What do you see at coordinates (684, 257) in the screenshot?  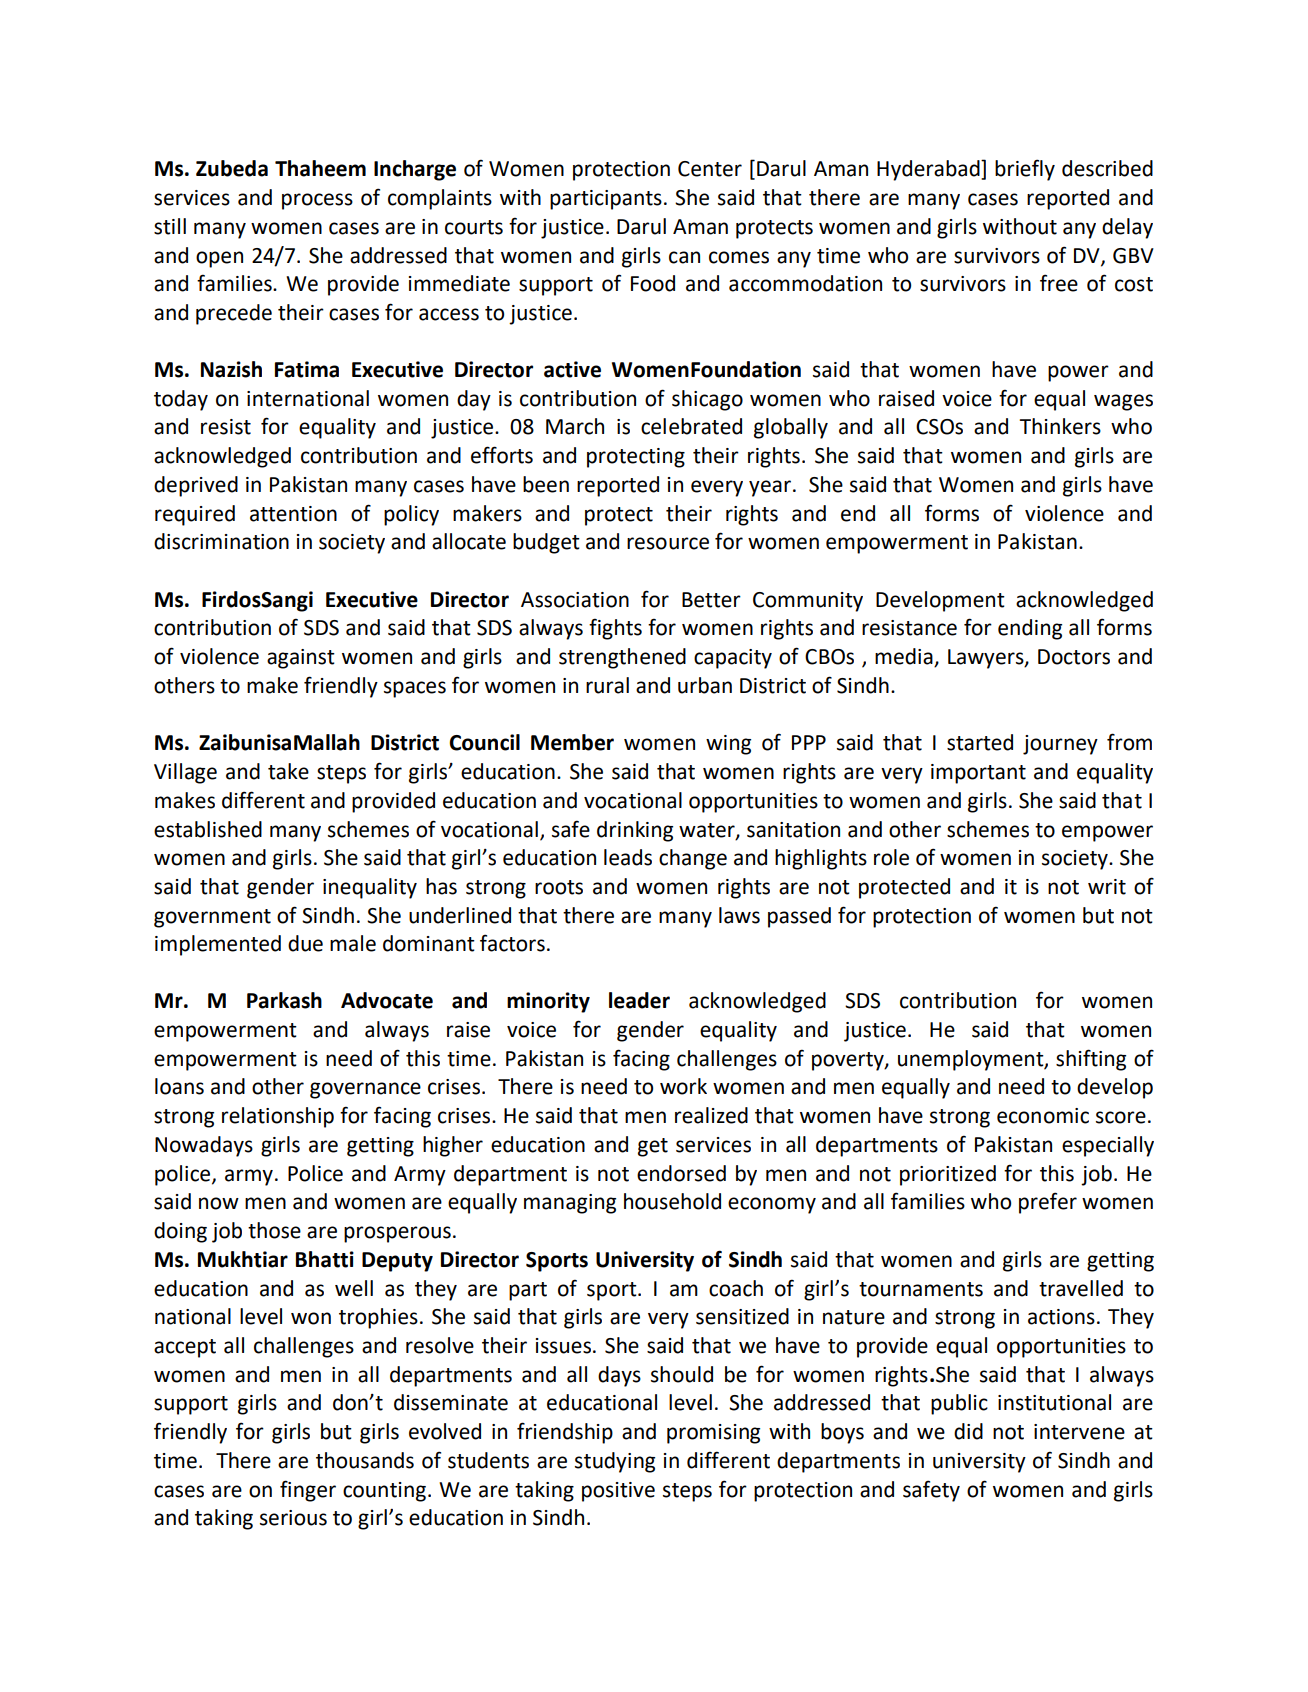 I see `can` at bounding box center [684, 257].
